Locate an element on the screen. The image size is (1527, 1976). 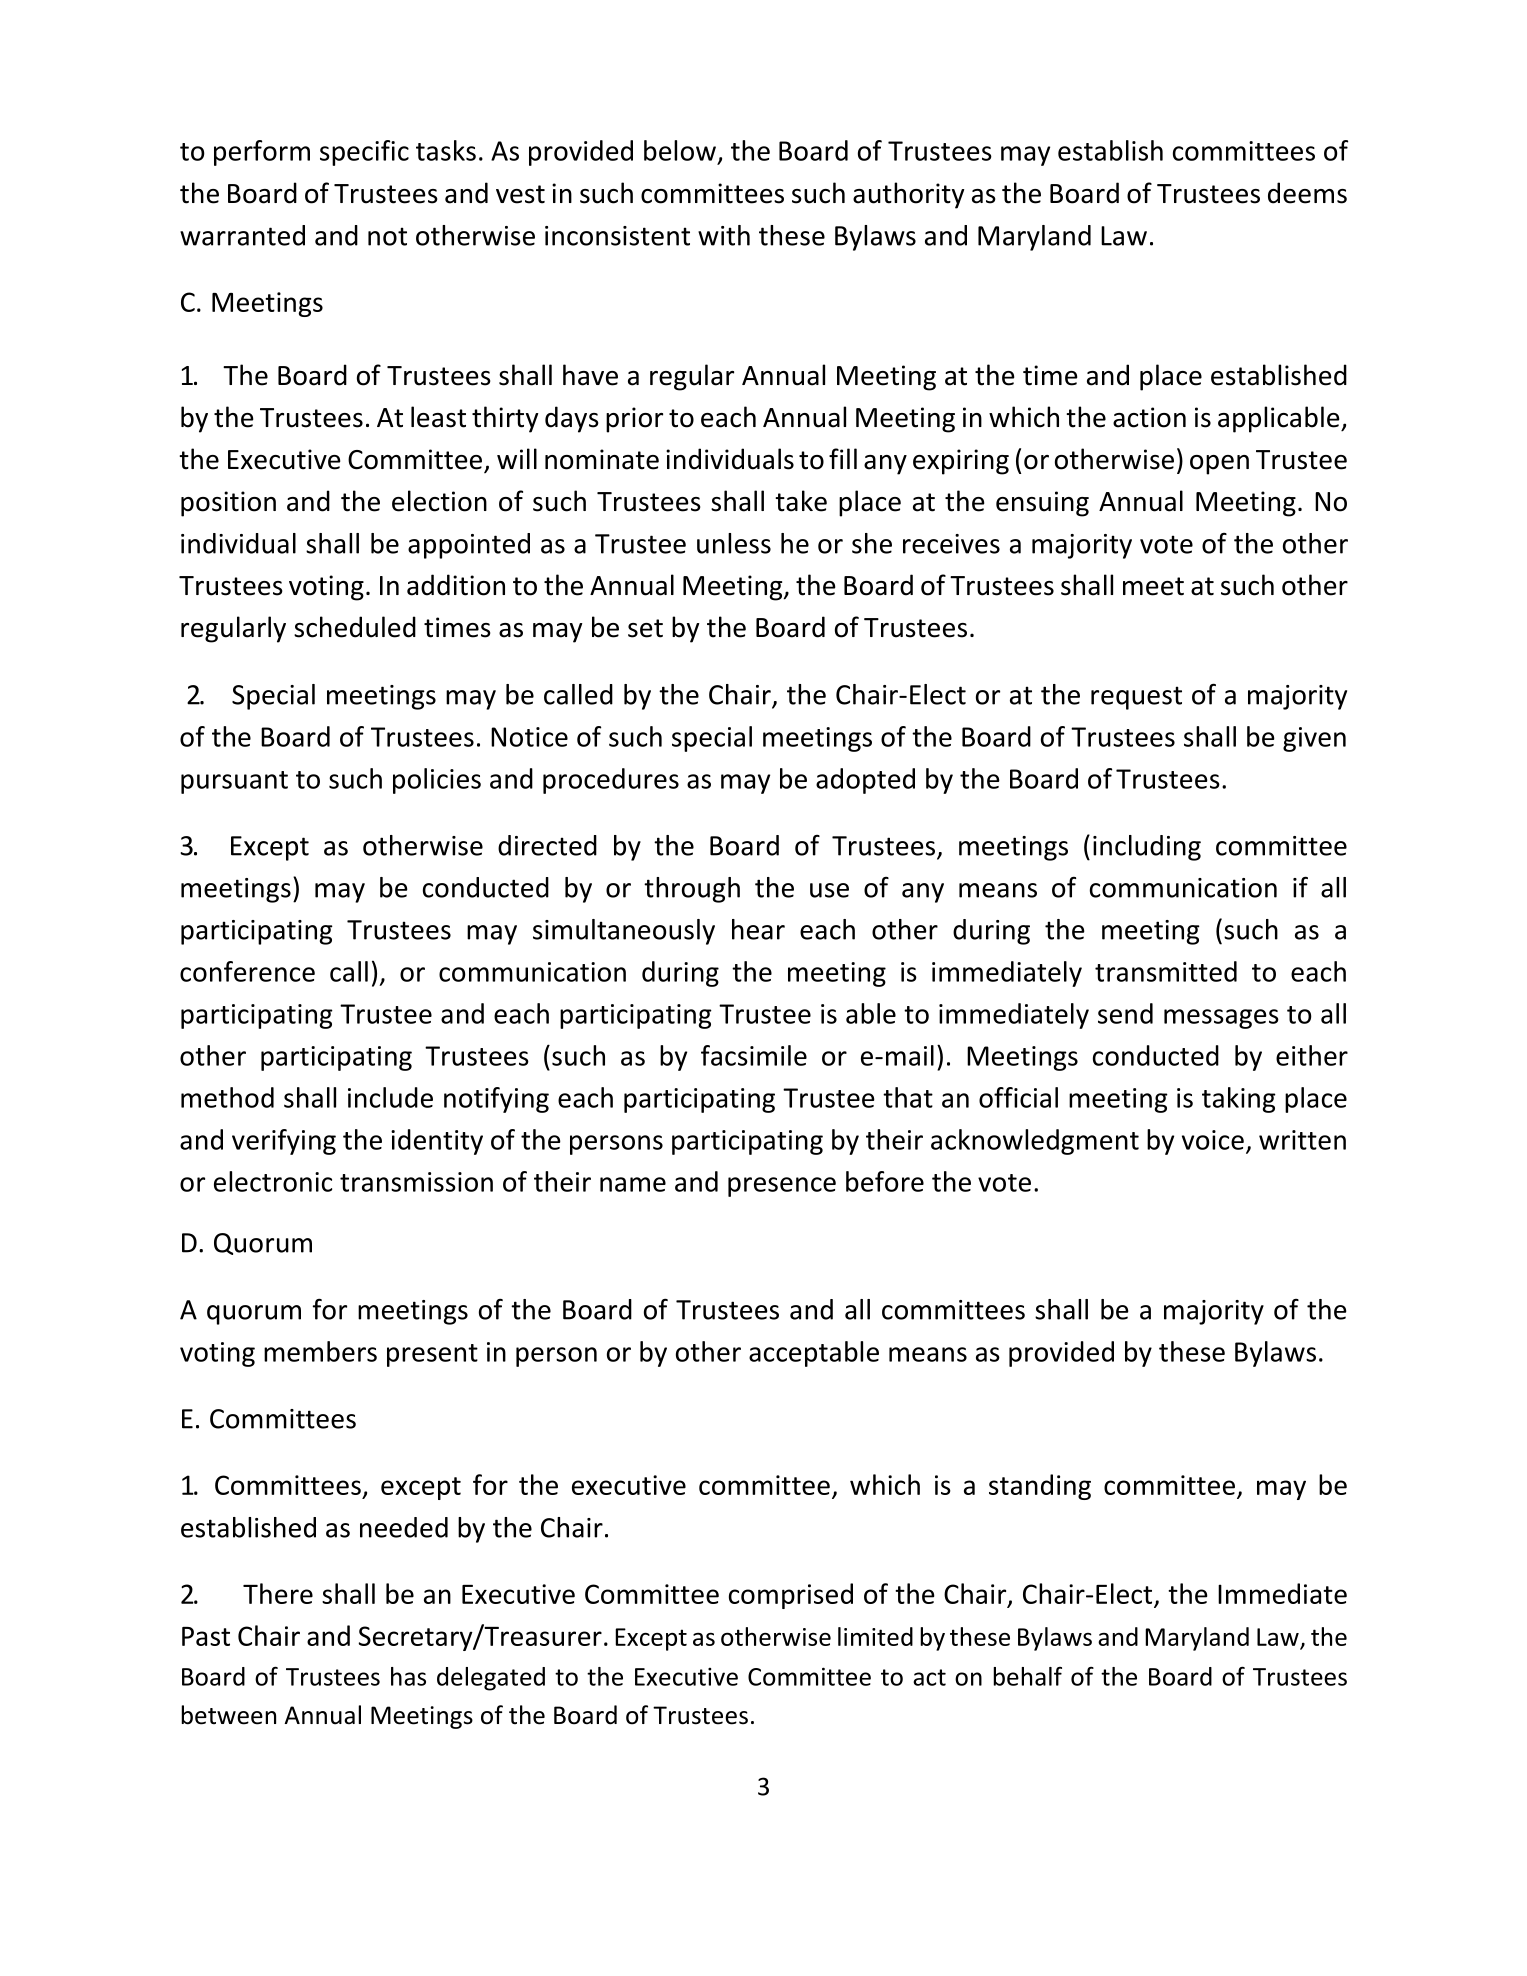
behalf is located at coordinates (1027, 1676).
